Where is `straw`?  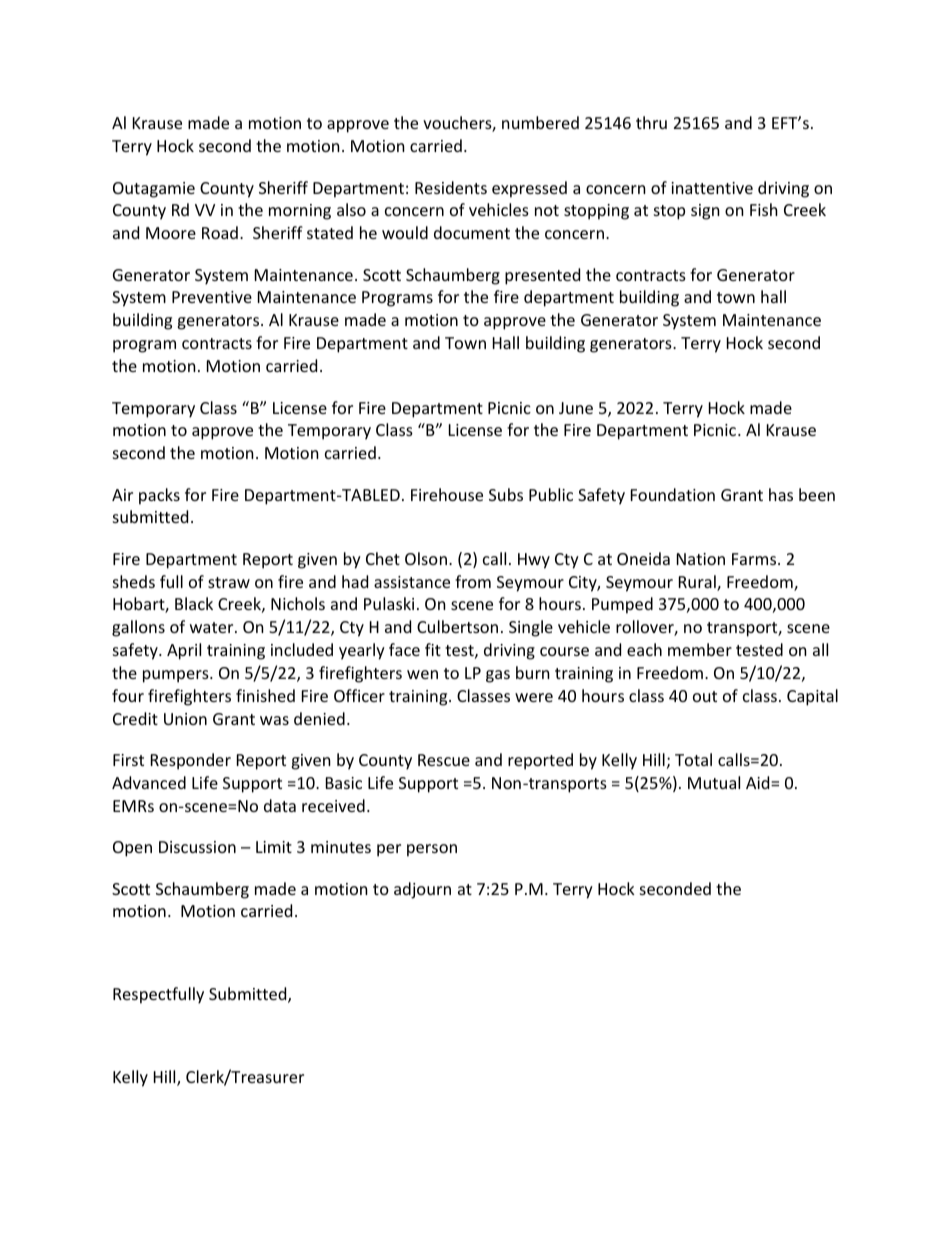 straw is located at coordinates (229, 582).
